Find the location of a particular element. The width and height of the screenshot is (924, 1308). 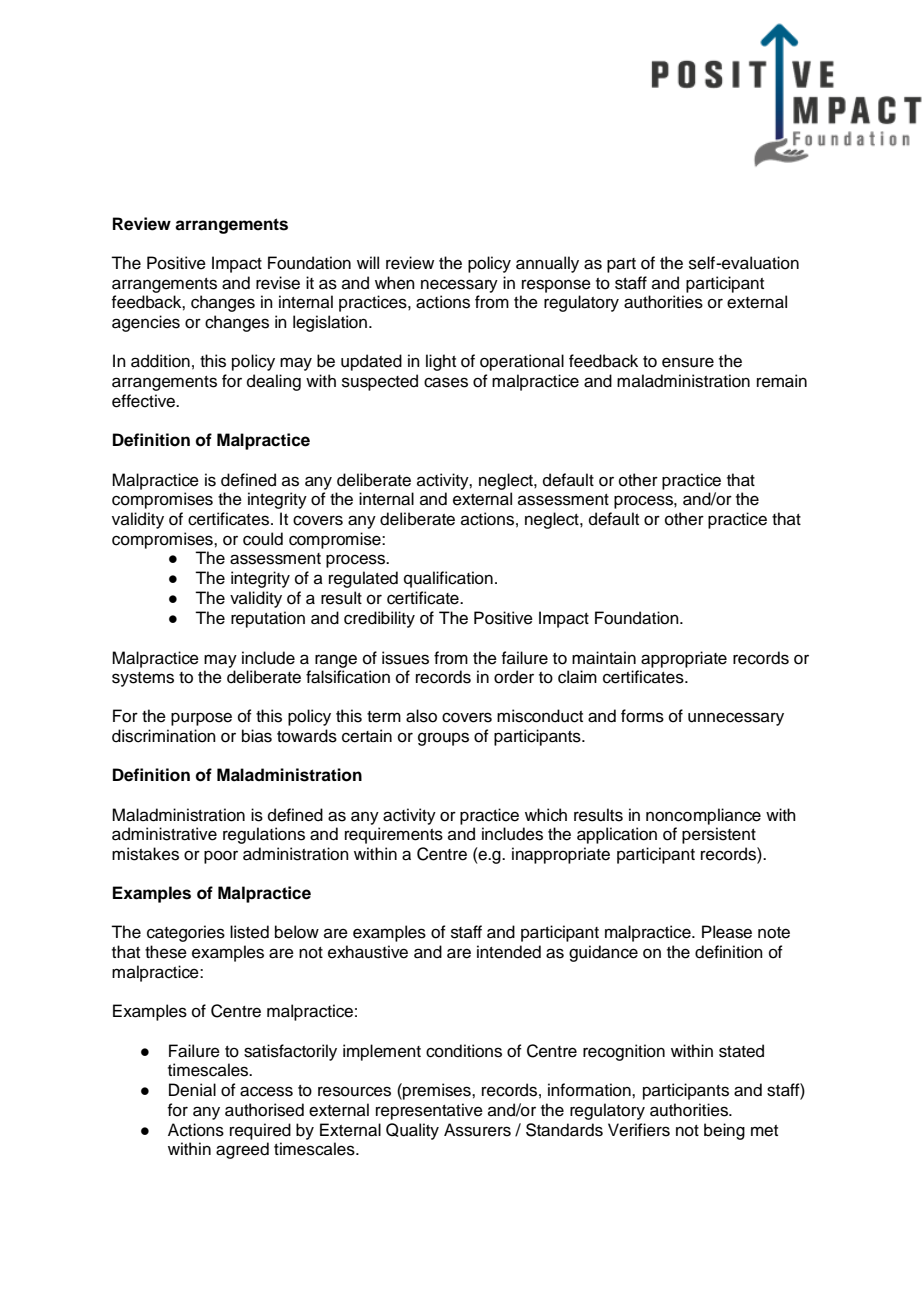

forms is located at coordinates (642, 716).
